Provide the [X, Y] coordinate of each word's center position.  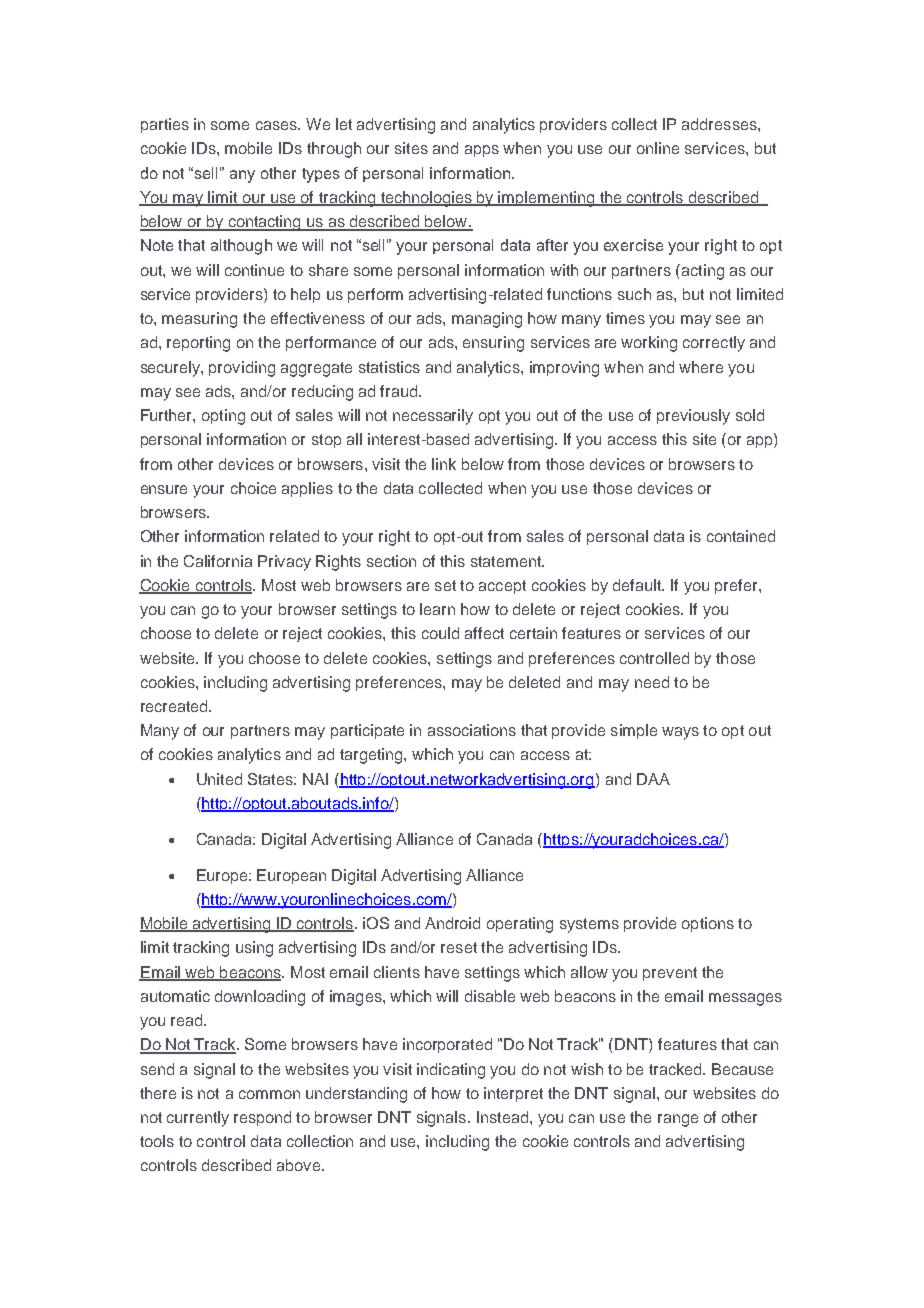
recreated [175, 706]
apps [482, 151]
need [652, 682]
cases [277, 125]
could [440, 633]
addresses [720, 124]
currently [198, 1119]
